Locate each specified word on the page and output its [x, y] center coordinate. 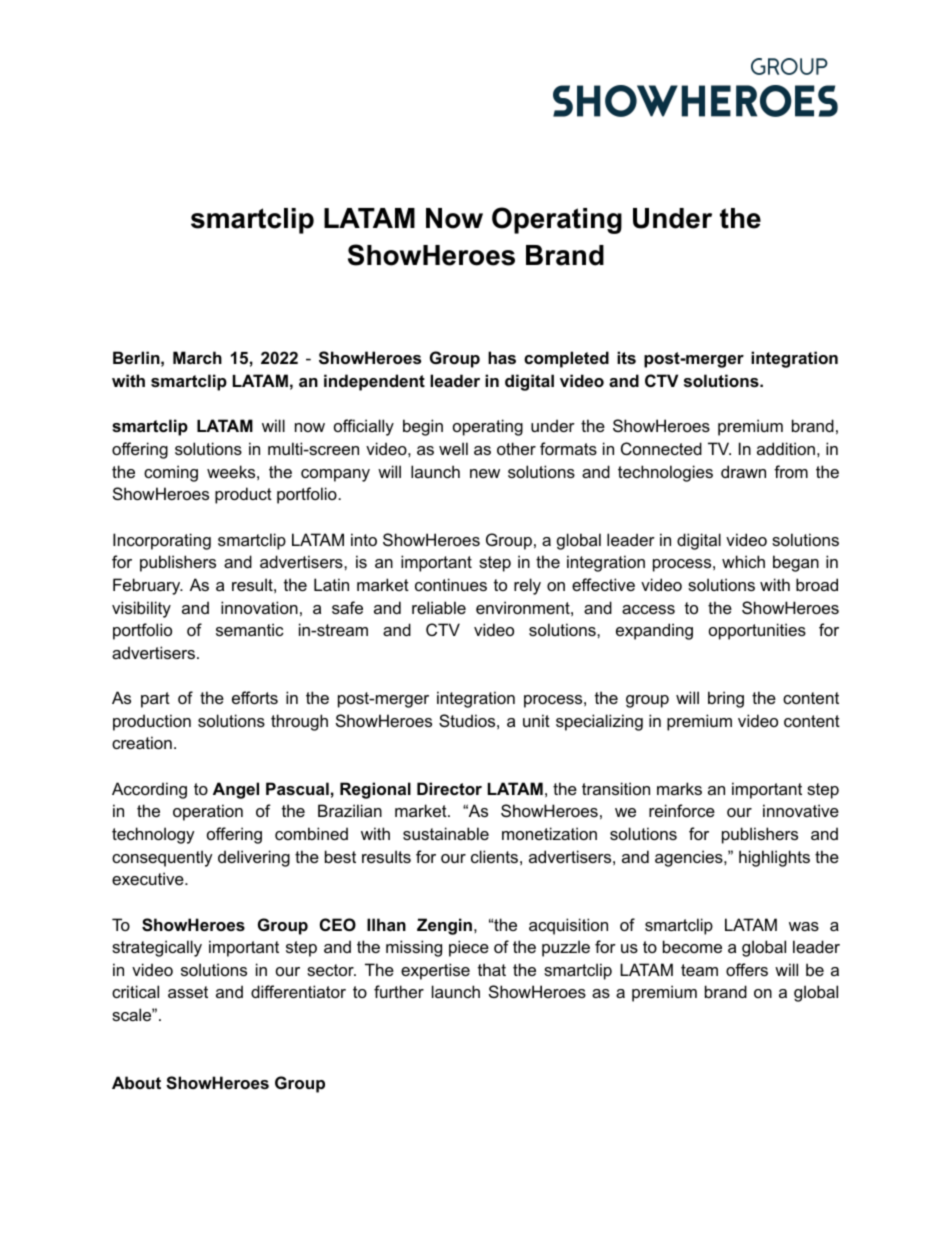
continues [451, 584]
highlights [774, 858]
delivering [254, 858]
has [502, 357]
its [626, 357]
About [136, 1082]
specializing [599, 722]
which [743, 561]
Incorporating [162, 541]
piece [469, 948]
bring [726, 699]
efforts [255, 697]
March [197, 357]
